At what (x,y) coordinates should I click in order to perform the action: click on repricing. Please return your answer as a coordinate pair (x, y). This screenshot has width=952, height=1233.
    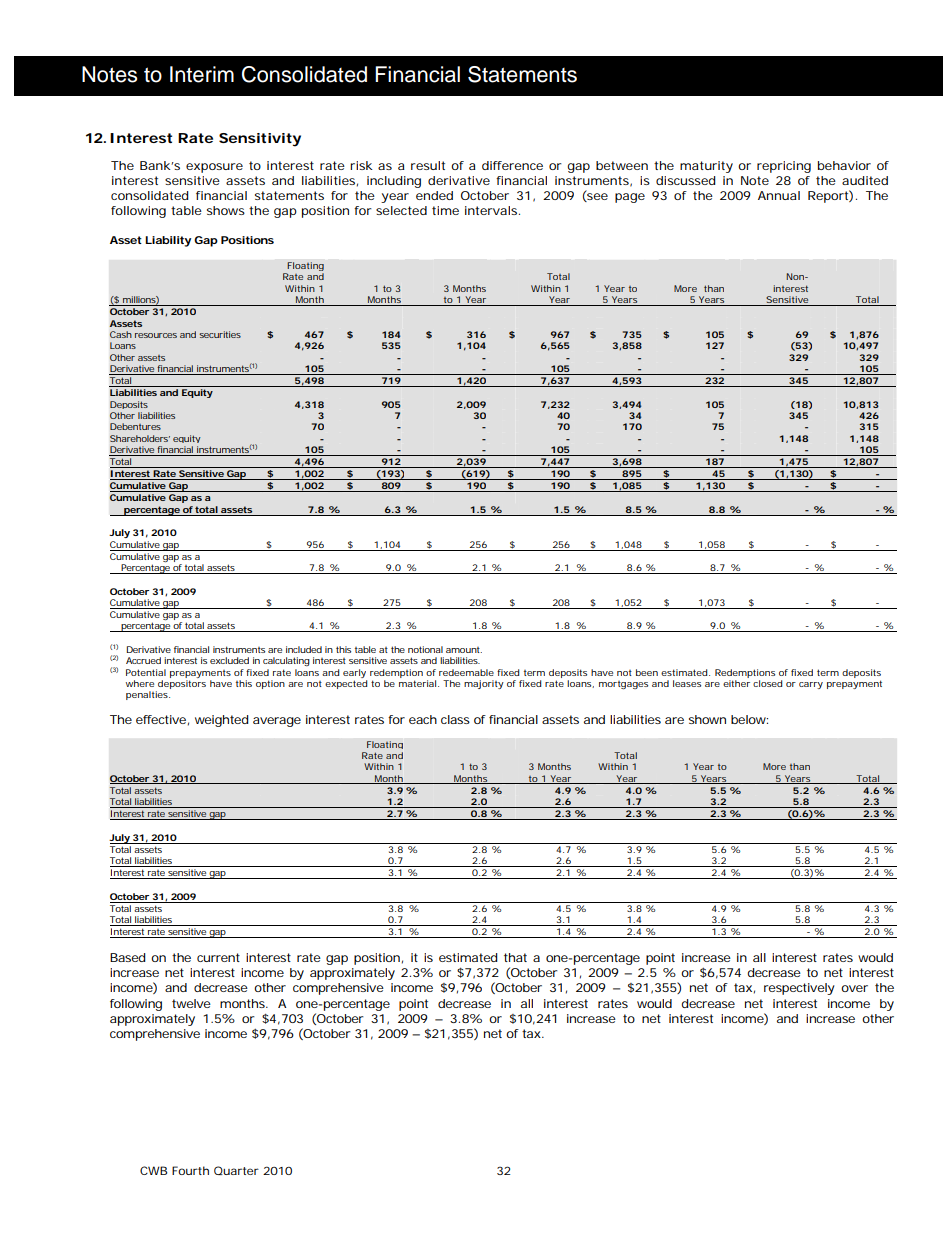
    Looking at the image, I should click on (784, 167).
